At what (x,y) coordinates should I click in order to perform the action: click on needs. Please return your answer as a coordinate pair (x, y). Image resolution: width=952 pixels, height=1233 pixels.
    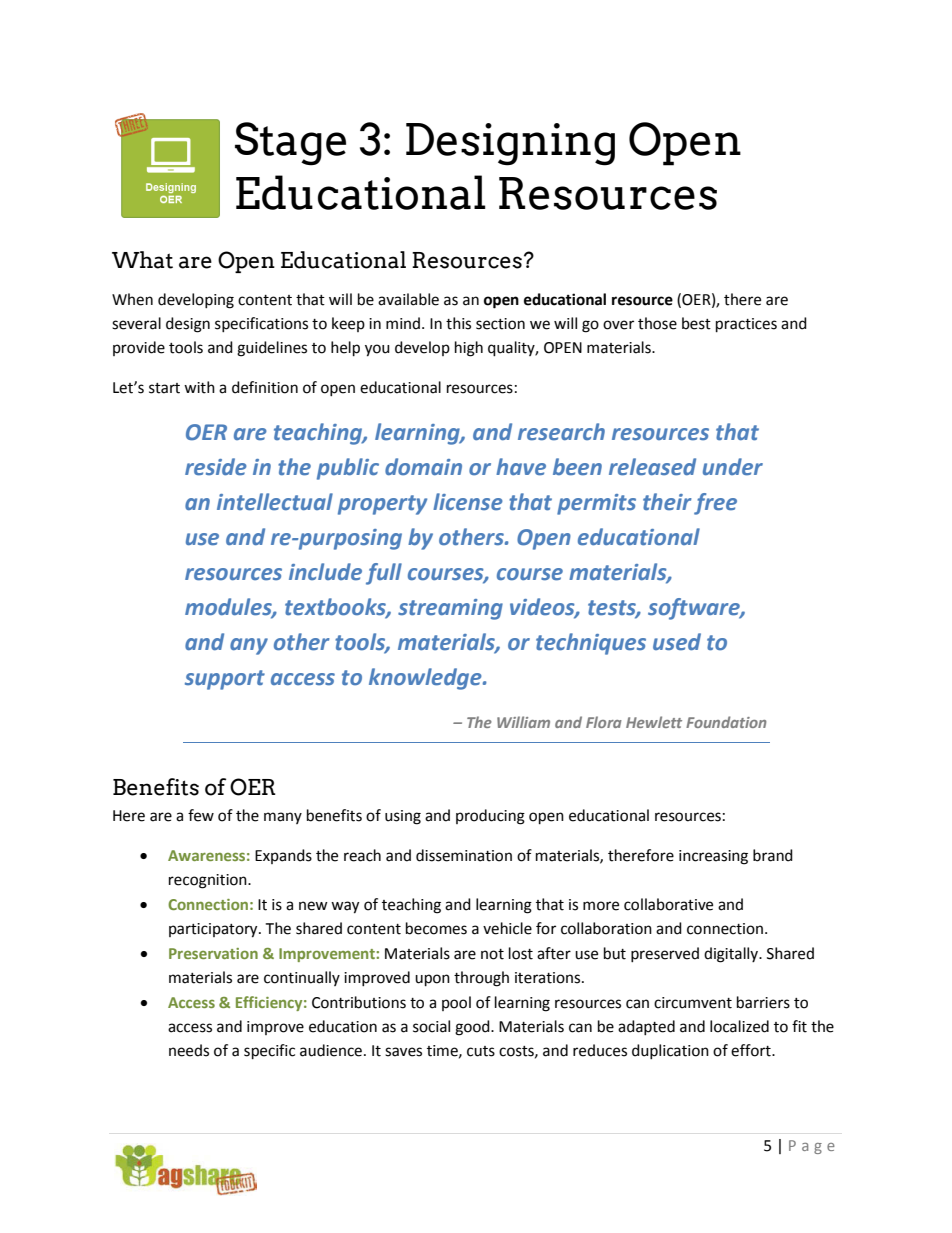
    Looking at the image, I should click on (189, 1050).
